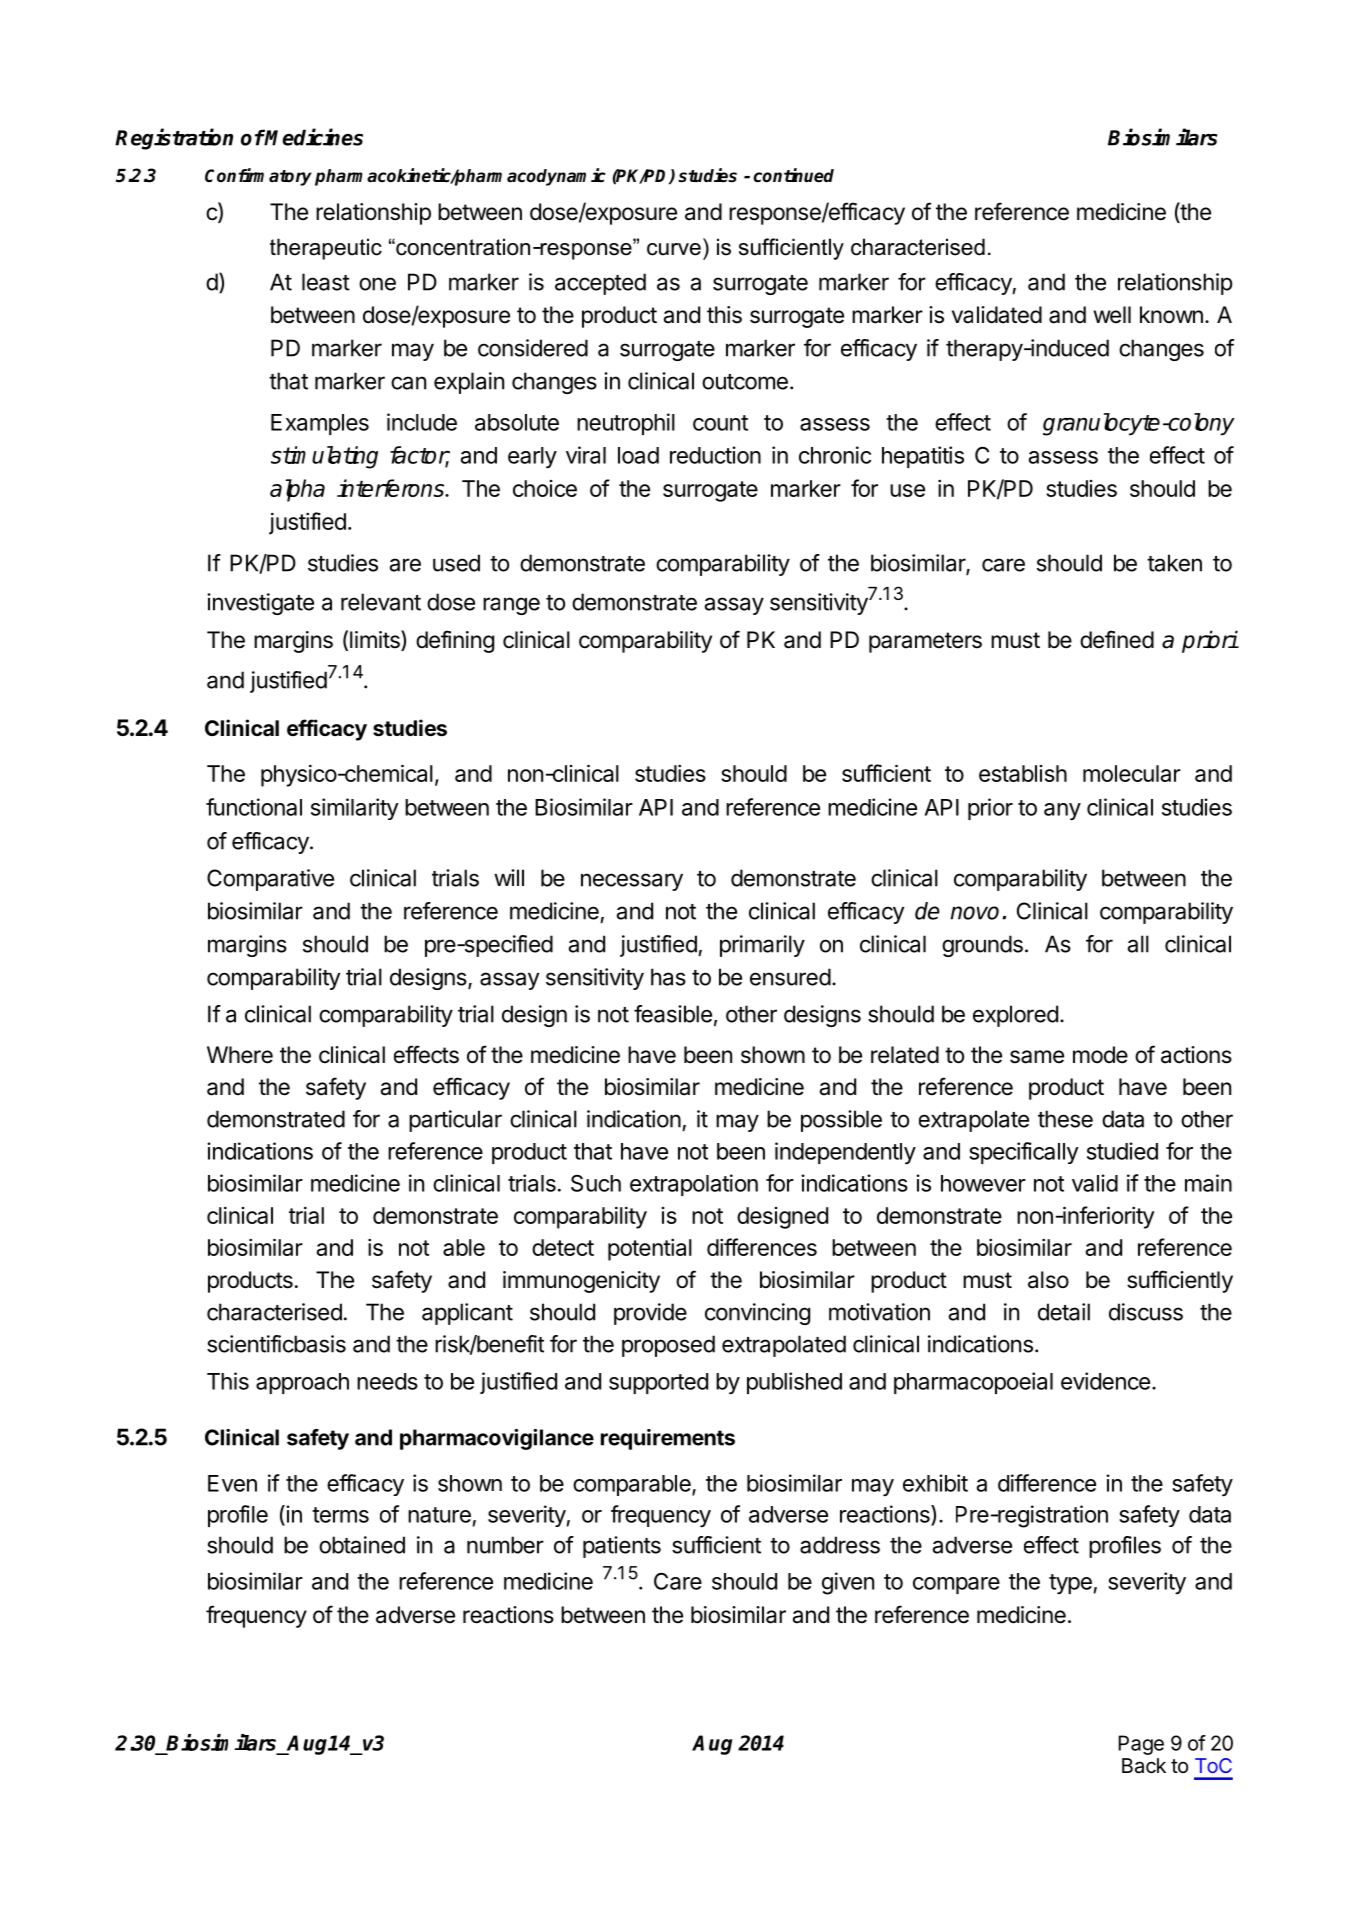 This screenshot has height=1908, width=1348. Describe the element at coordinates (362, 1545) in the screenshot. I see `obtained` at that location.
